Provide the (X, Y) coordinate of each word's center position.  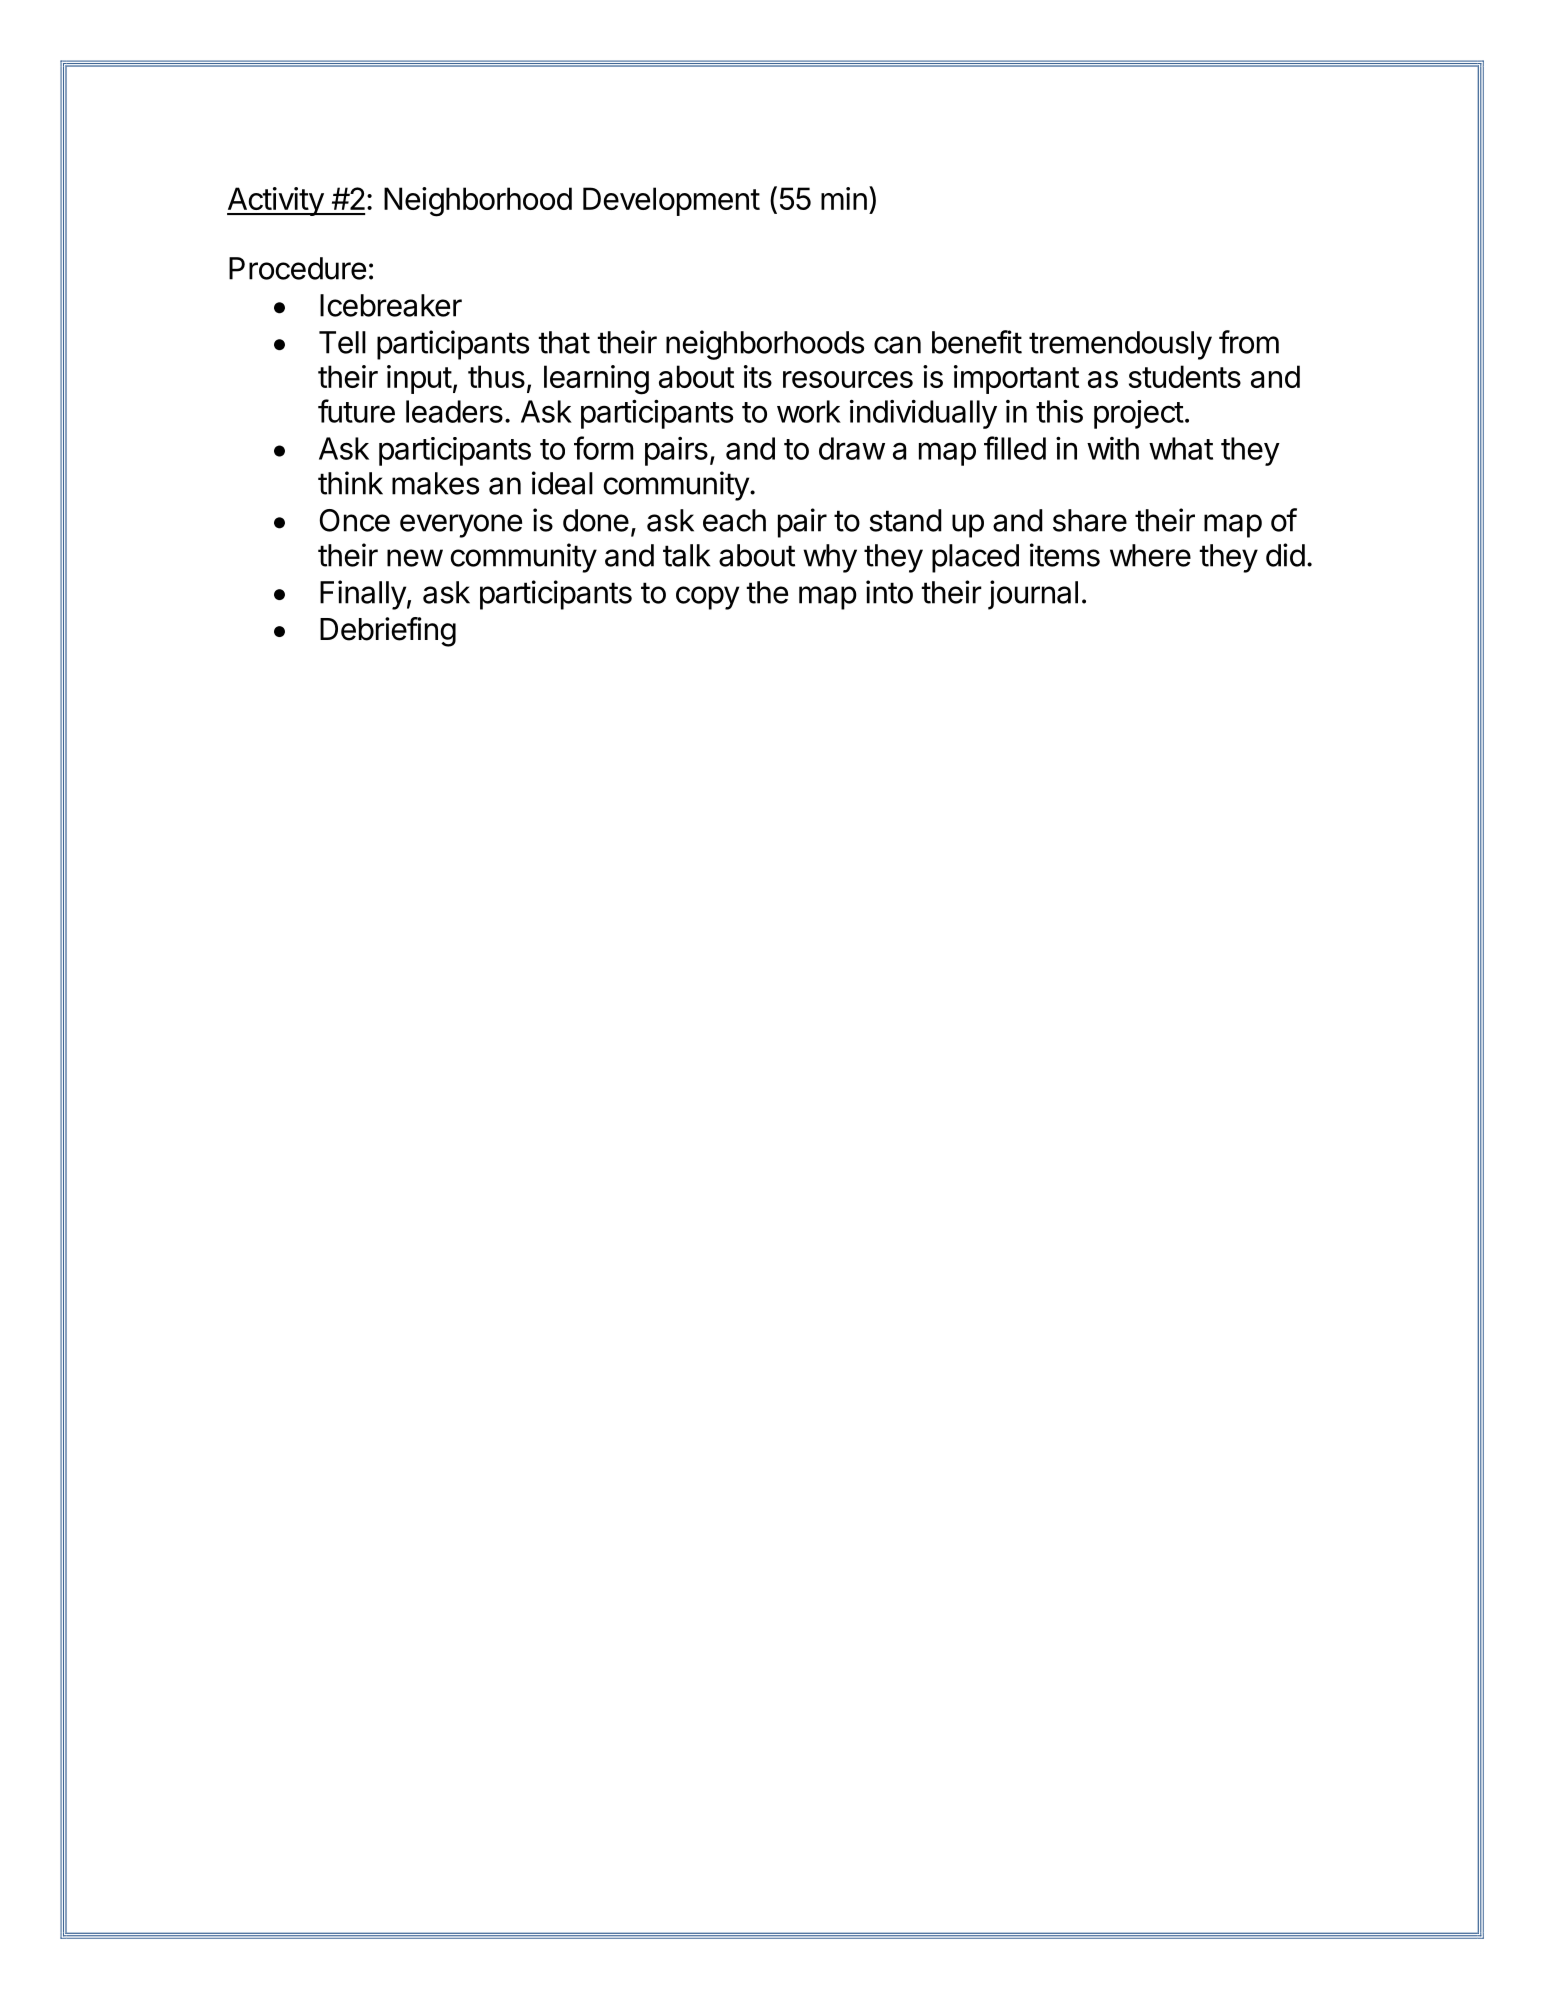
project (1139, 414)
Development (671, 201)
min (844, 198)
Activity (276, 201)
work (809, 411)
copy (707, 598)
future (356, 411)
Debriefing (388, 632)
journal (1033, 595)
